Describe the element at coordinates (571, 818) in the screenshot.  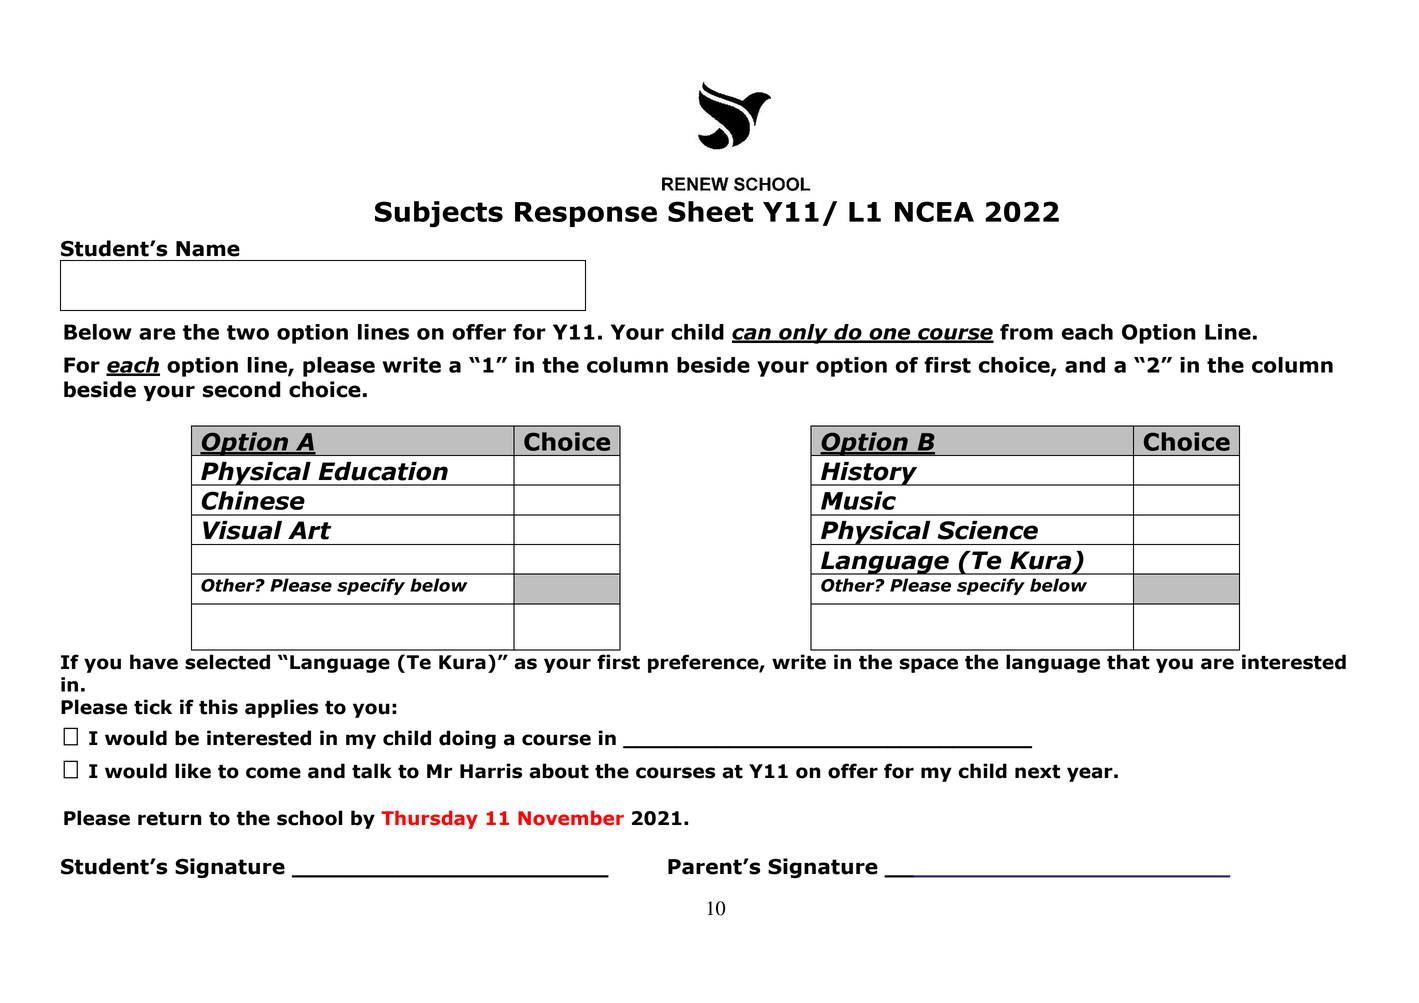
I see `November` at that location.
